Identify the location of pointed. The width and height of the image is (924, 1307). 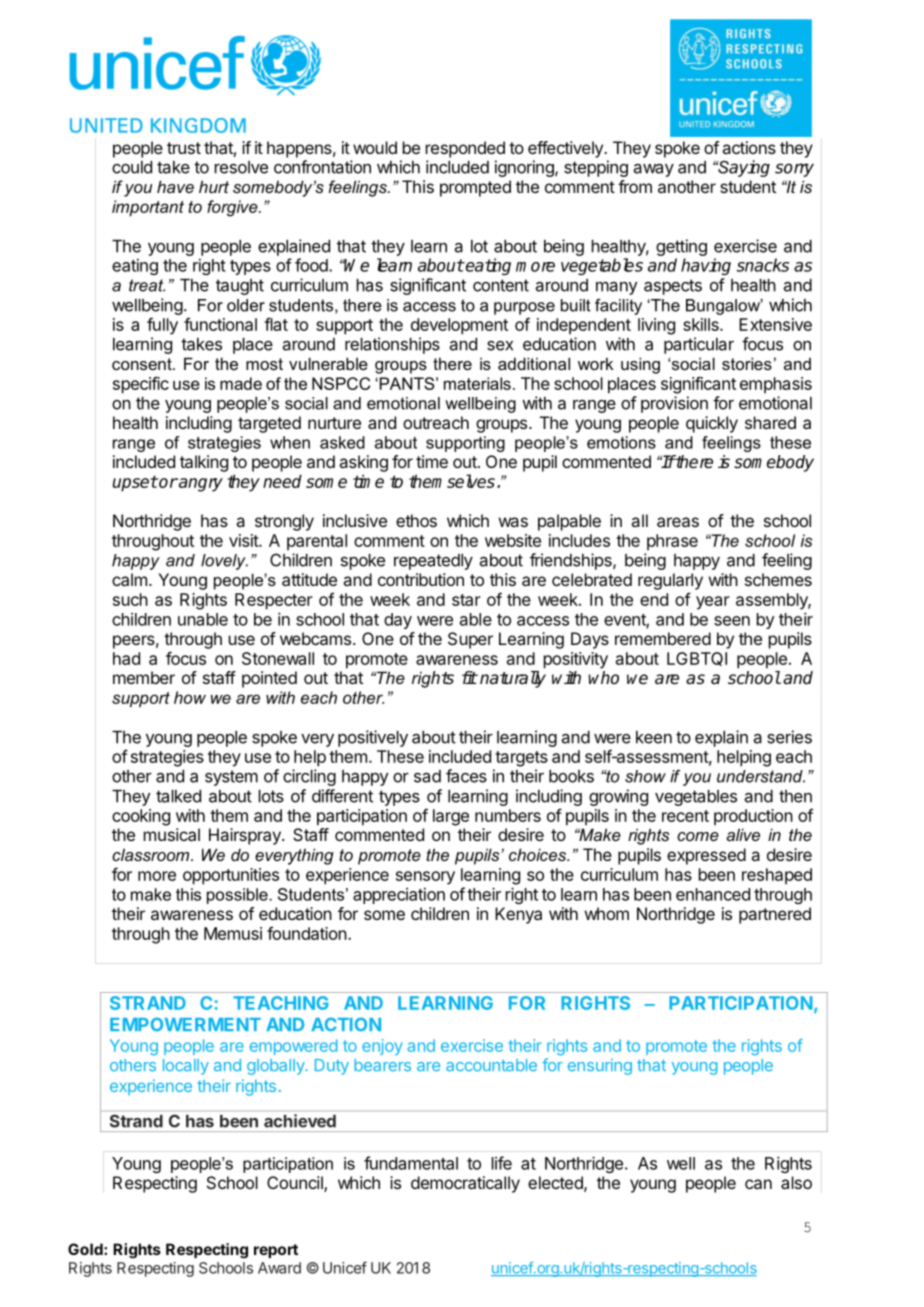
(269, 679).
